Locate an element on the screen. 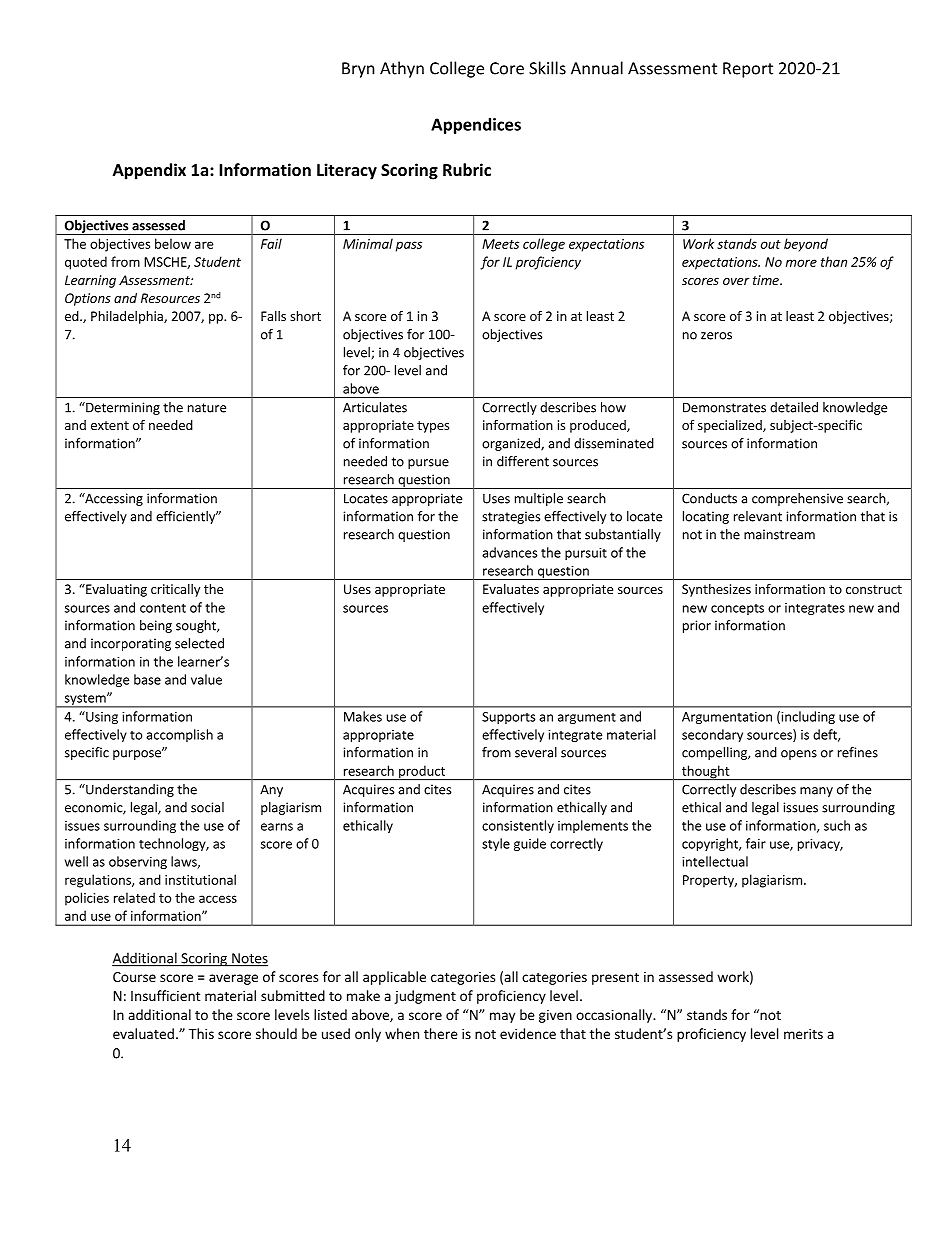 The width and height of the screenshot is (952, 1233). Meets is located at coordinates (500, 244).
